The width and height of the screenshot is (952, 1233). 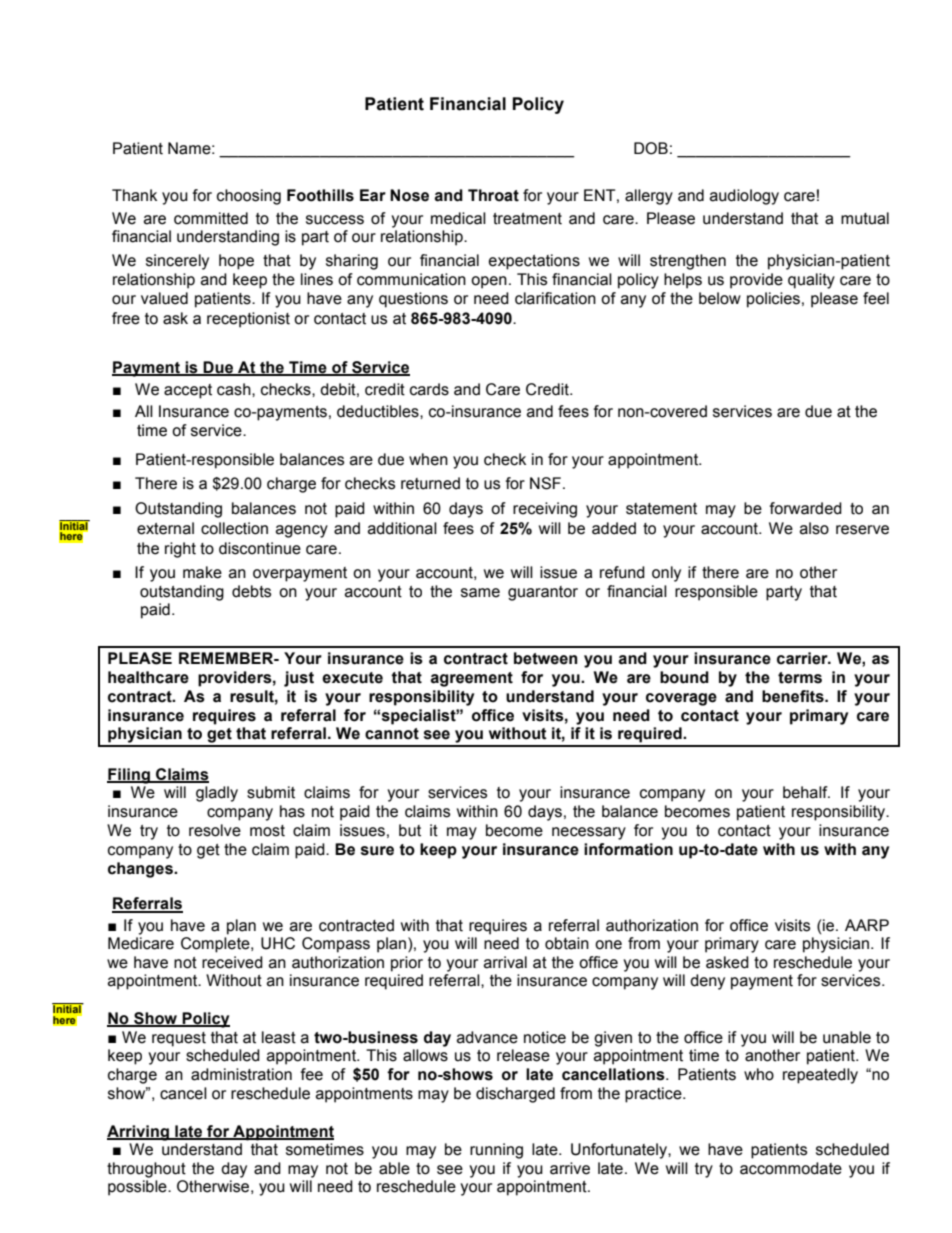 What do you see at coordinates (493, 195) in the screenshot?
I see `Throat` at bounding box center [493, 195].
